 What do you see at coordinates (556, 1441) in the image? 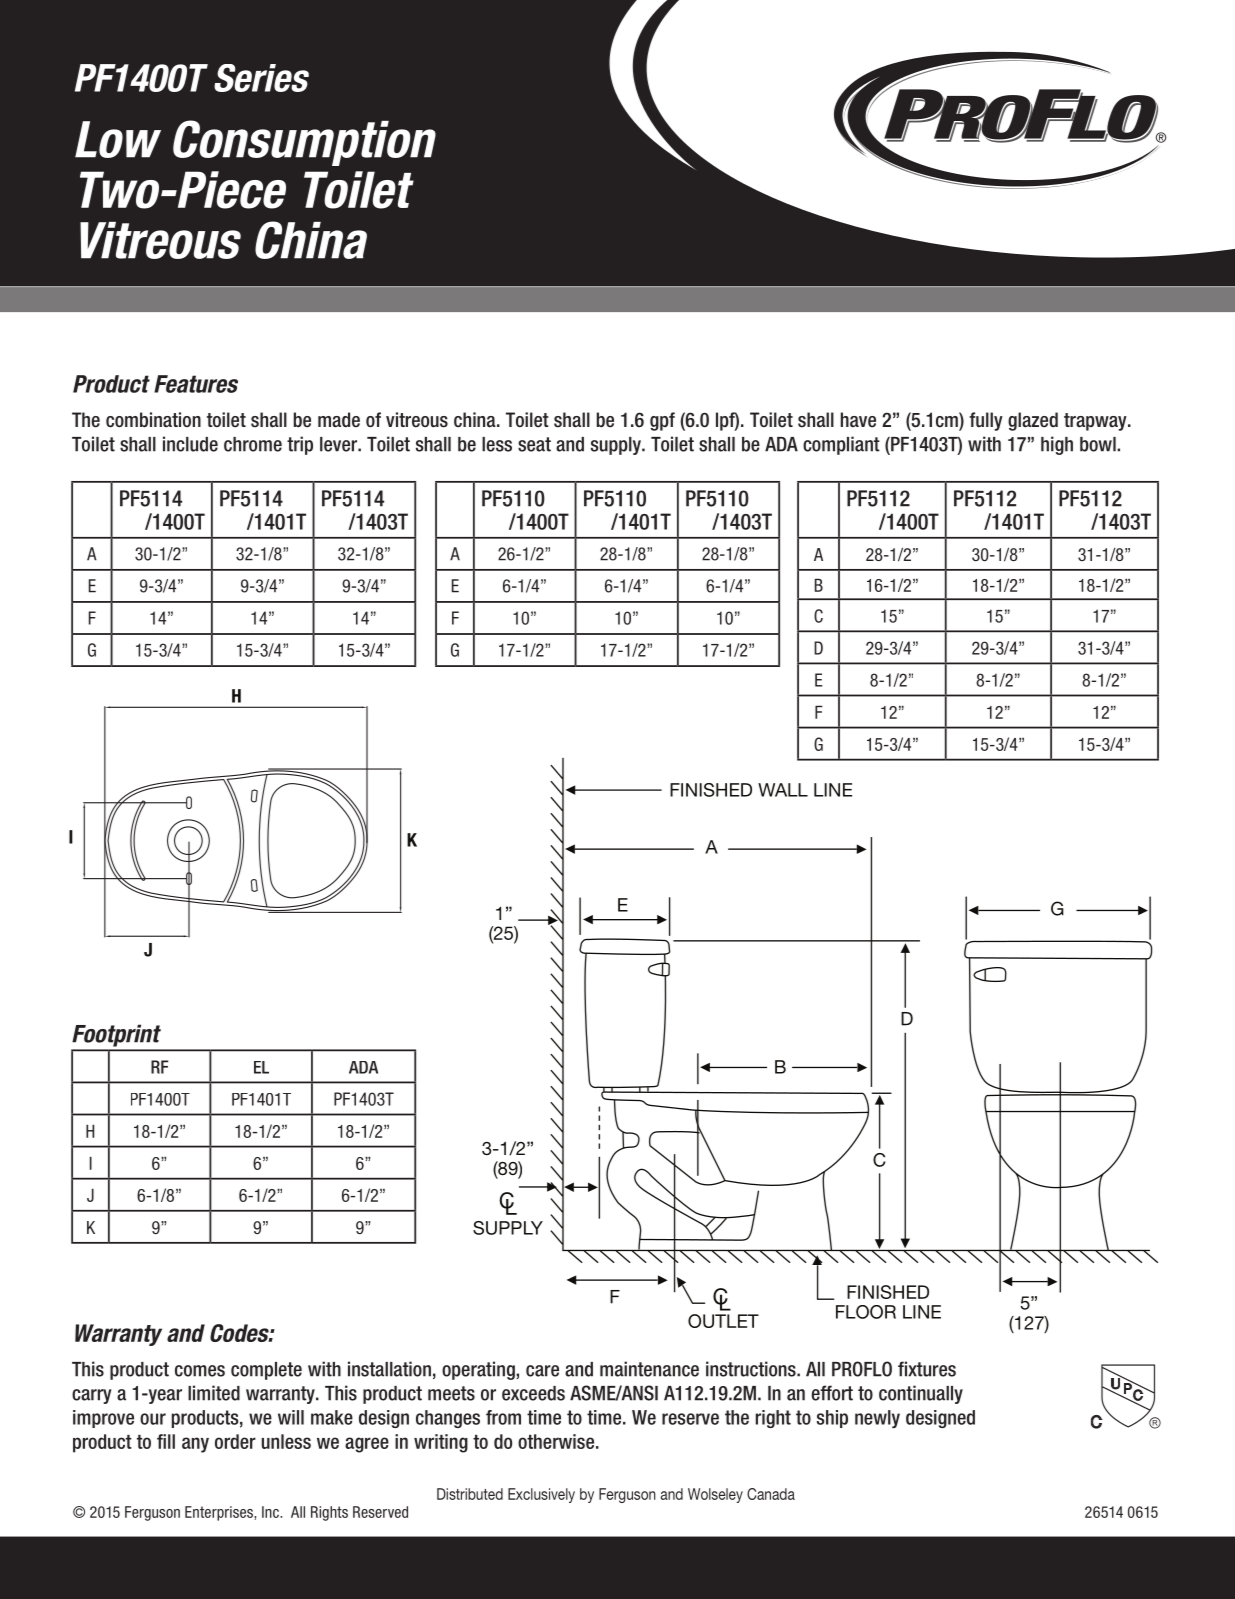
I see `otherwise` at bounding box center [556, 1441].
